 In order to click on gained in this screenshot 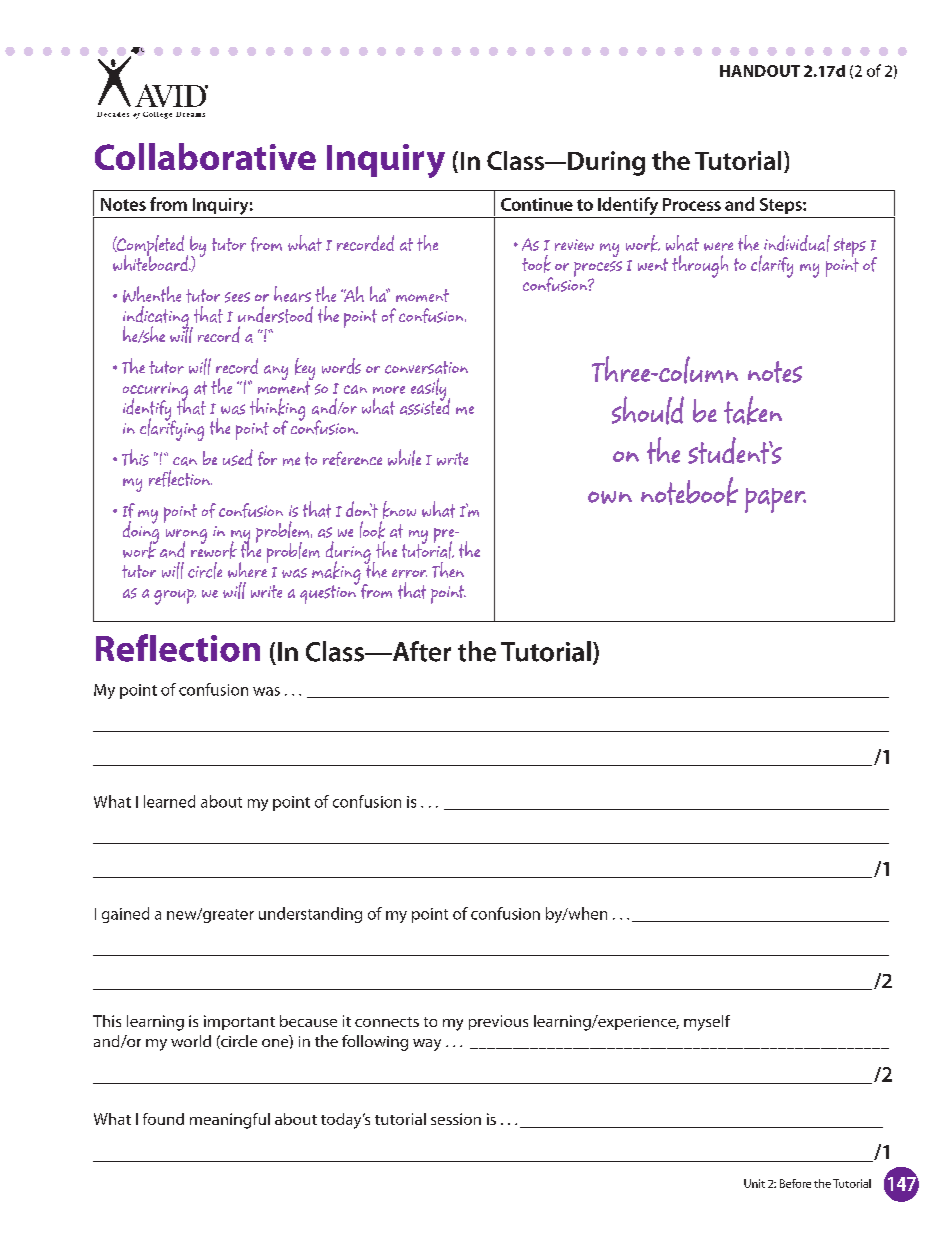, I will do `click(125, 915)`.
